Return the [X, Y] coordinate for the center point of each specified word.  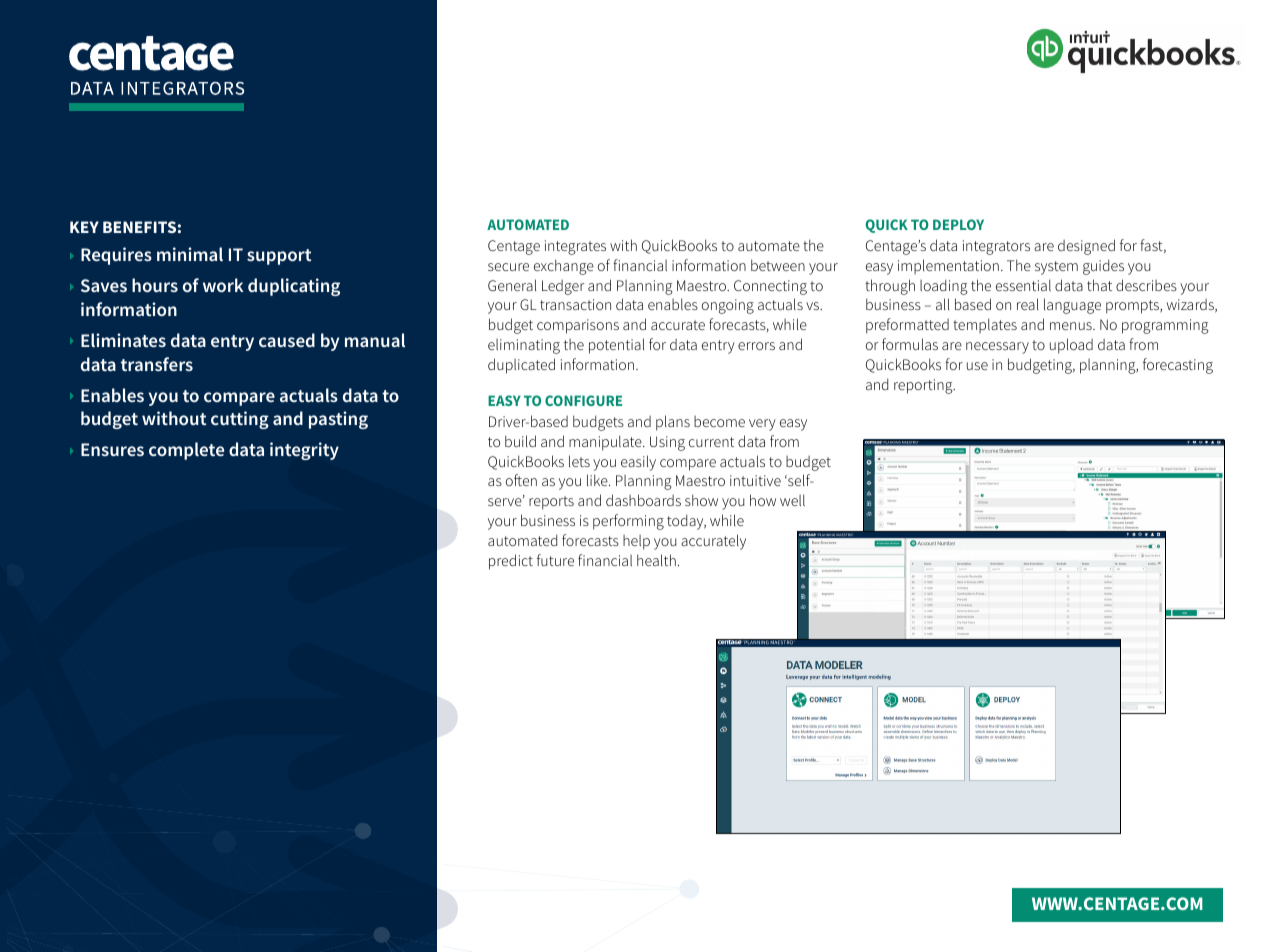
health [656, 560]
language [1072, 306]
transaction [575, 304]
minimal [190, 254]
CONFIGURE [583, 400]
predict [511, 562]
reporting [924, 386]
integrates [575, 247]
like [598, 480]
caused [287, 340]
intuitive [755, 480]
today [686, 522]
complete [186, 451]
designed [1086, 247]
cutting [240, 420]
